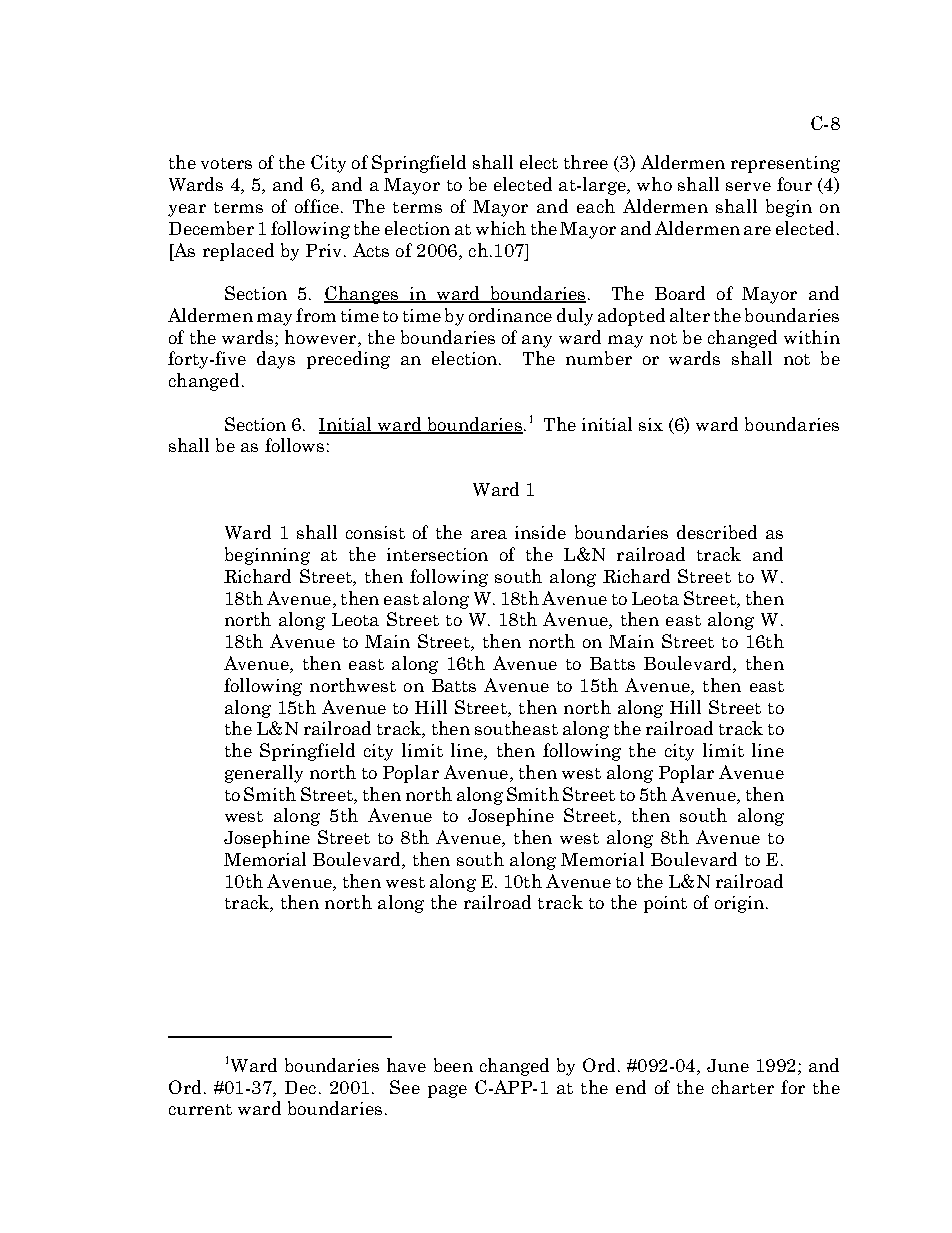 This document has height=1233, width=952. What do you see at coordinates (226, 163) in the document?
I see `voters` at bounding box center [226, 163].
